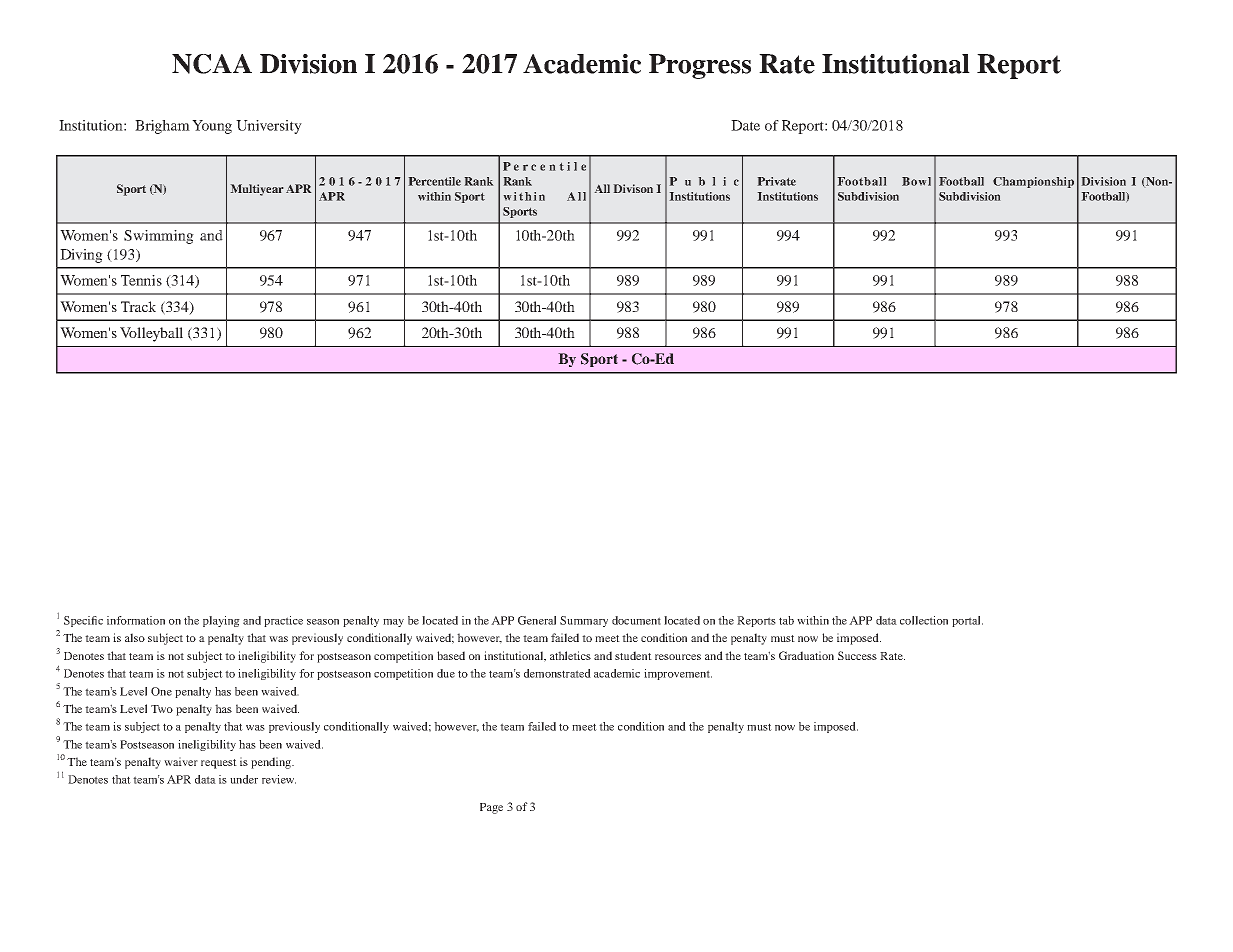 The height and width of the screenshot is (952, 1233). Describe the element at coordinates (700, 66) in the screenshot. I see `Progress` at that location.
